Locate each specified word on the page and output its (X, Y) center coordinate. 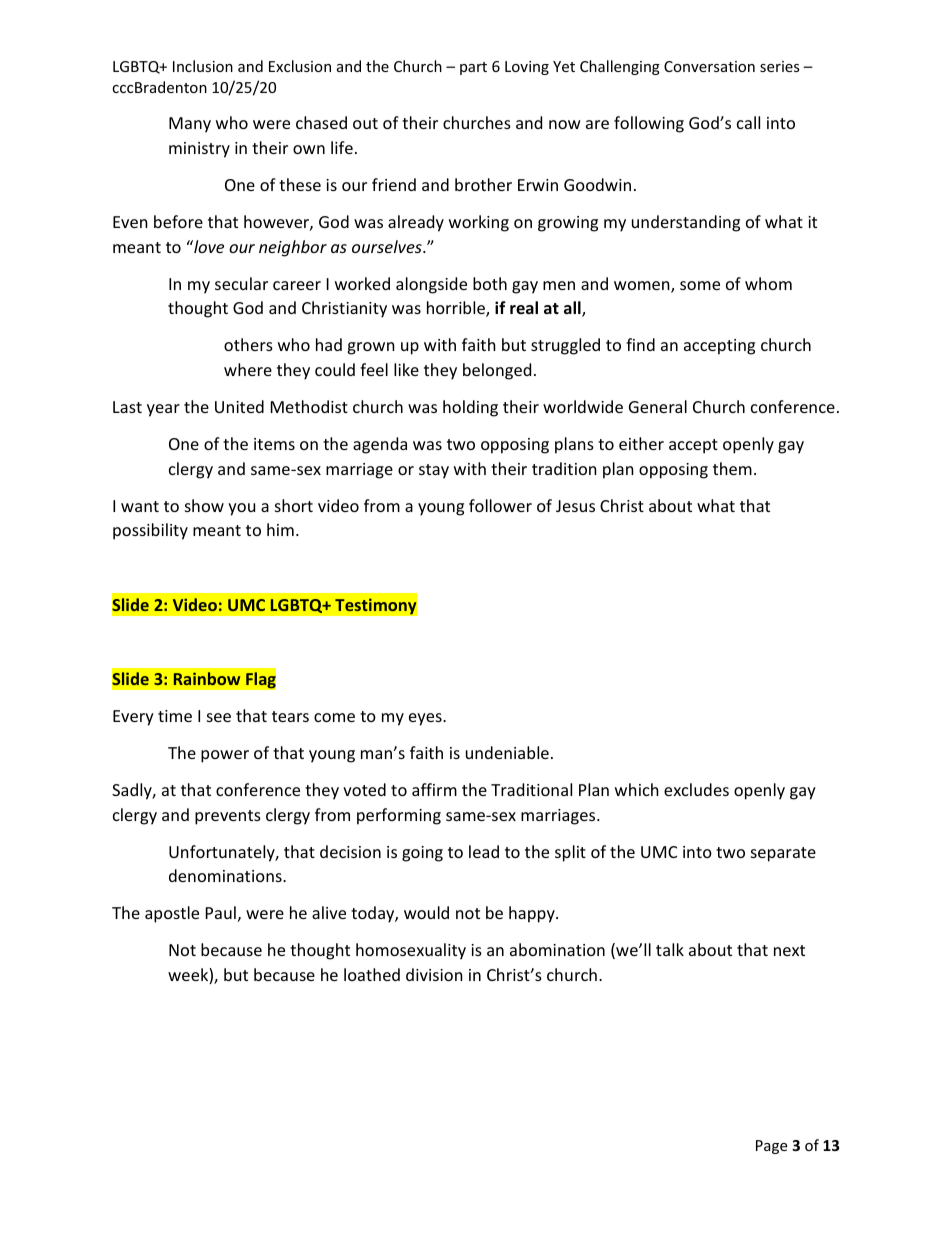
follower (500, 505)
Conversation (709, 66)
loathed (372, 974)
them (732, 468)
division (434, 974)
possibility (150, 531)
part (473, 68)
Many (190, 125)
